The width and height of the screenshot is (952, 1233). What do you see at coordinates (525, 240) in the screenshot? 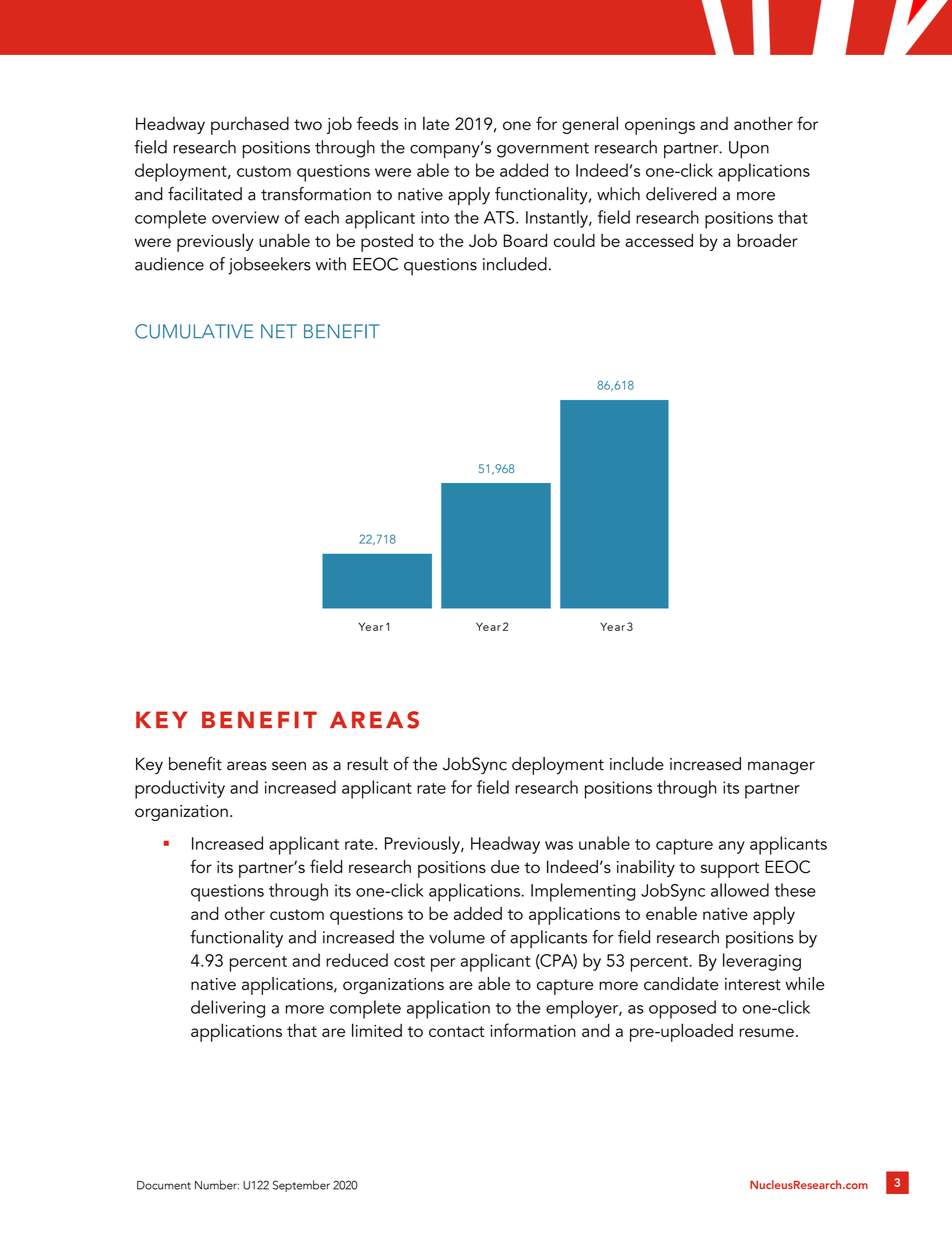
I see `Board` at bounding box center [525, 240].
